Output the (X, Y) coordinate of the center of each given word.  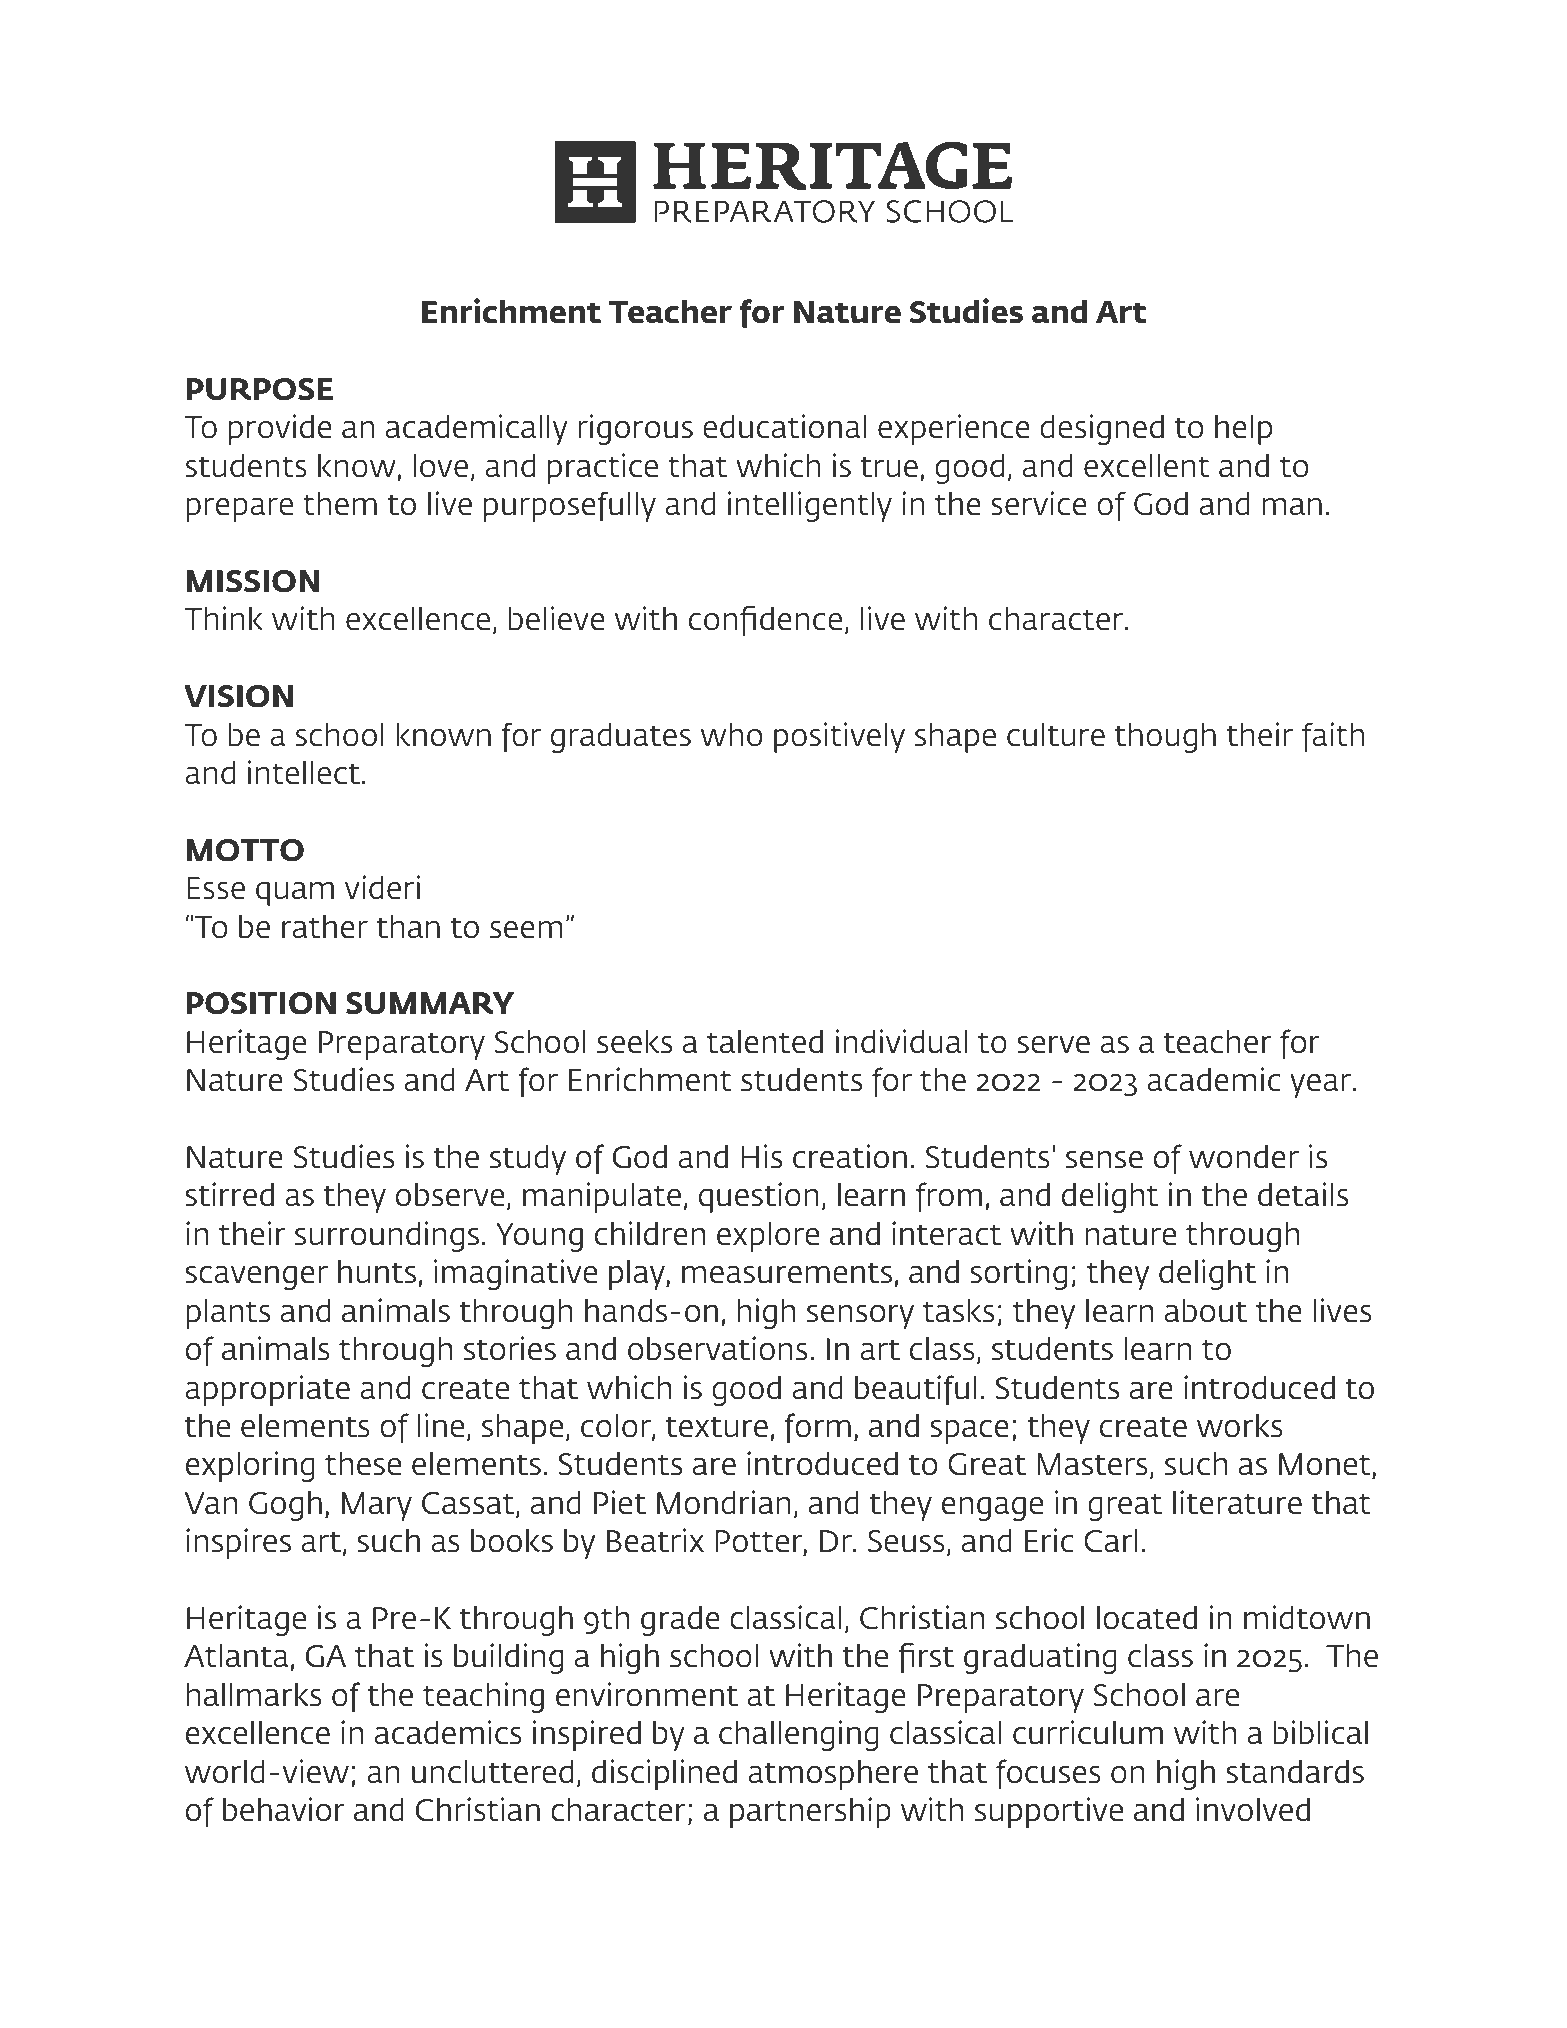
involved (1253, 1809)
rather (325, 927)
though (1165, 738)
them (340, 504)
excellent (1147, 466)
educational (784, 426)
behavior (284, 1809)
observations (717, 1348)
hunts (378, 1273)
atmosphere (833, 1775)
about (1206, 1311)
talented (765, 1042)
